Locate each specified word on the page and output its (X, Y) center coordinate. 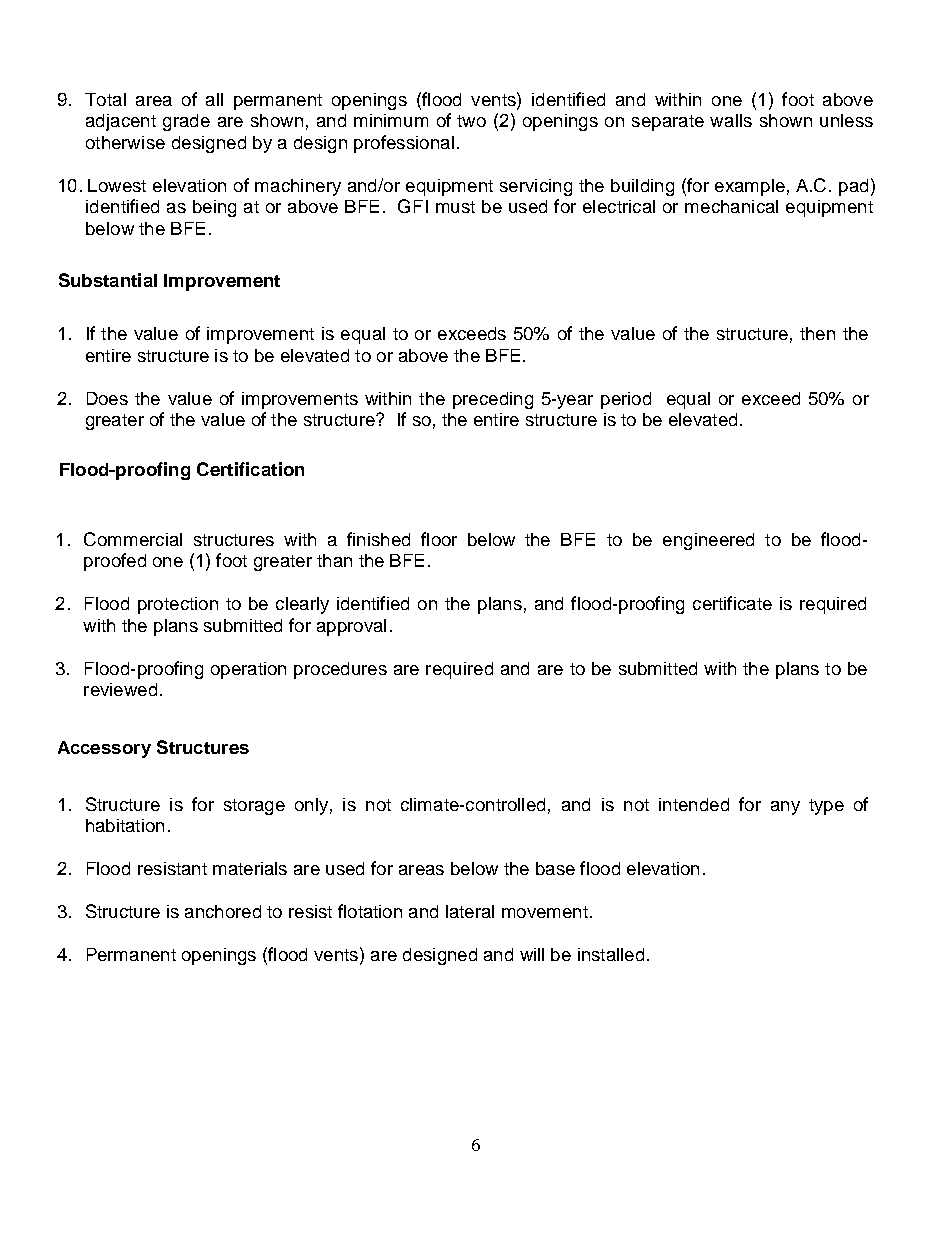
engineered (708, 541)
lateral (470, 911)
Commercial (133, 539)
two (471, 121)
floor (439, 539)
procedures (340, 670)
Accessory (104, 749)
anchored (223, 911)
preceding (493, 400)
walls (731, 120)
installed (611, 954)
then (817, 333)
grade (186, 122)
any (785, 808)
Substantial (108, 280)
